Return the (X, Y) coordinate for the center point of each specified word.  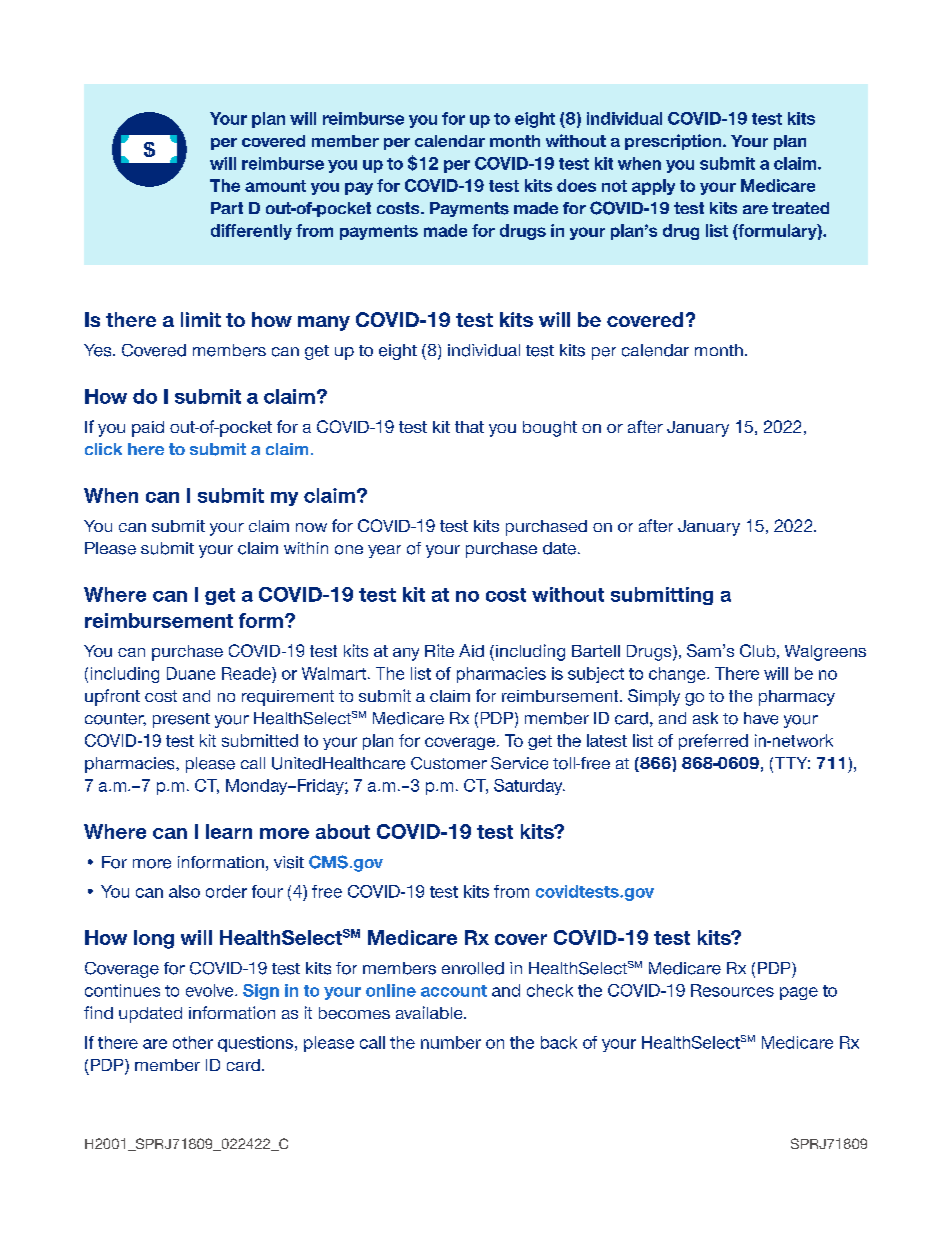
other (193, 1042)
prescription (674, 142)
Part (227, 208)
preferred (713, 742)
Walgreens (825, 653)
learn (229, 831)
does (576, 185)
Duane (191, 673)
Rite (439, 650)
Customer (449, 763)
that (469, 427)
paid (148, 429)
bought (550, 429)
